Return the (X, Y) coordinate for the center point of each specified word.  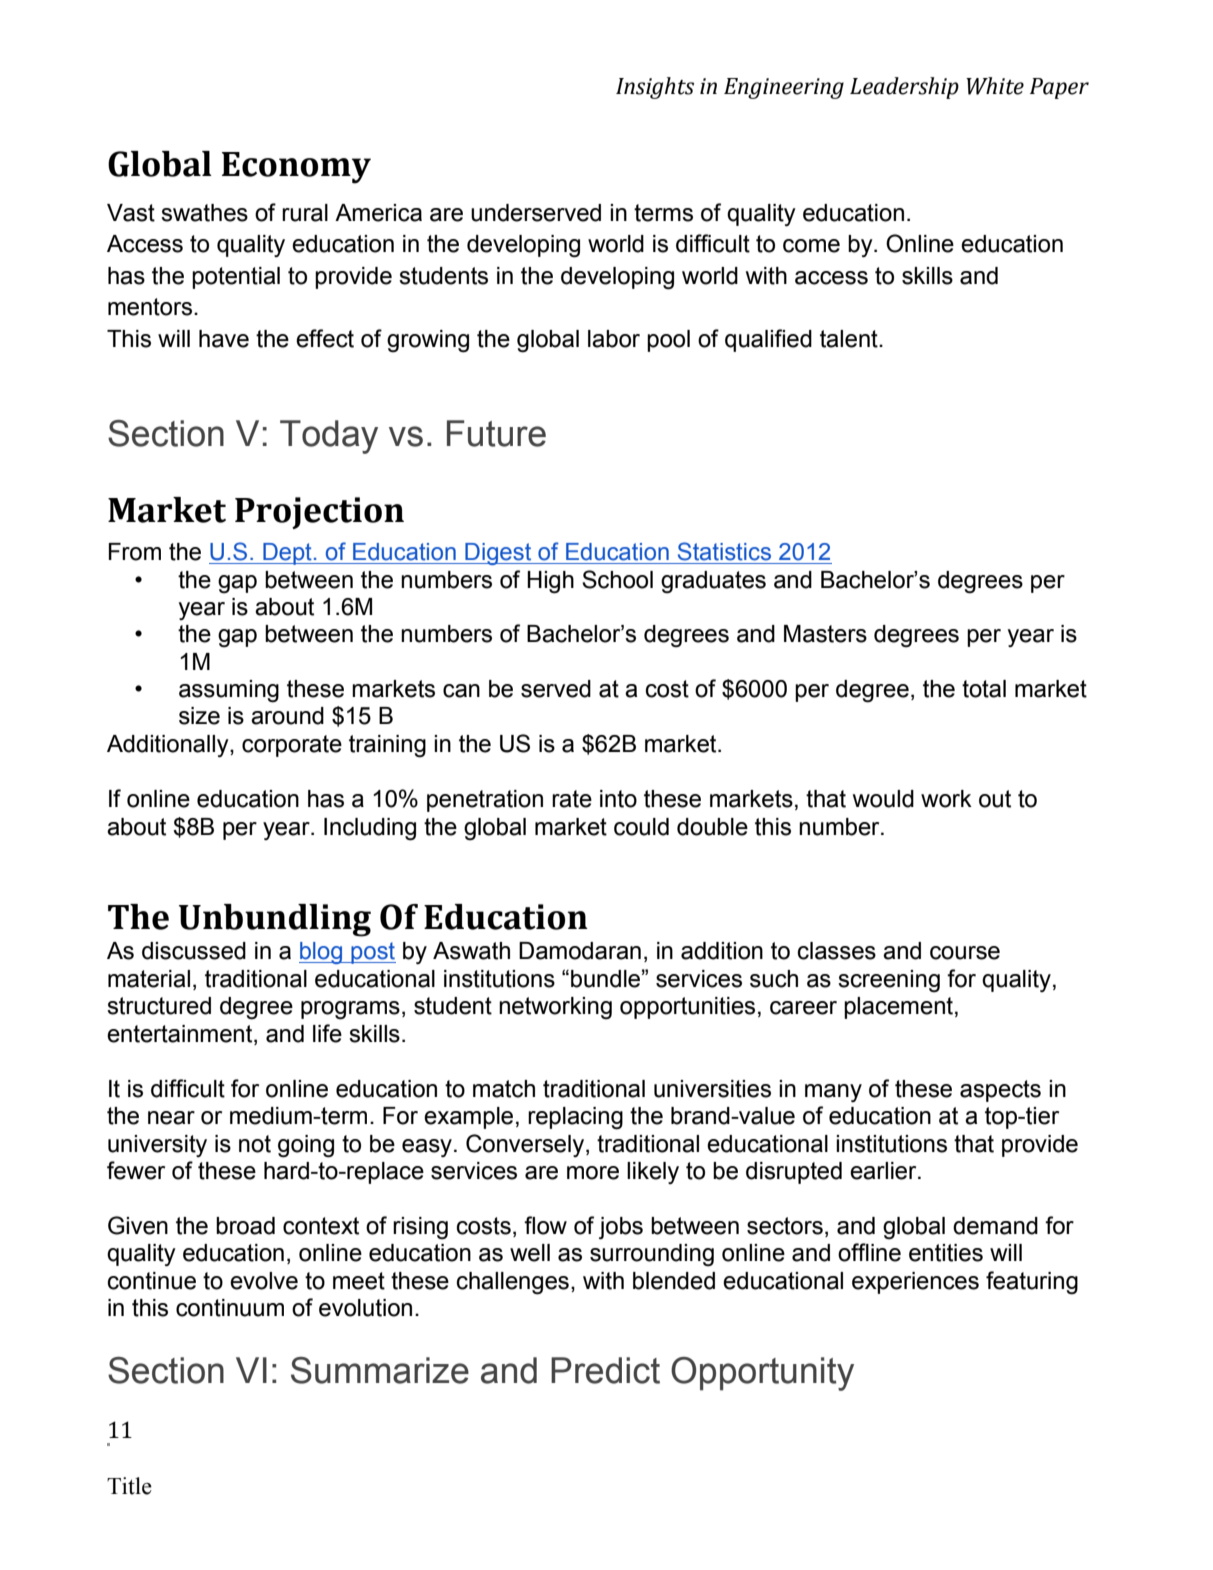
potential (236, 278)
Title (129, 1486)
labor (614, 339)
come (811, 246)
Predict (605, 1370)
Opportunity (762, 1374)
